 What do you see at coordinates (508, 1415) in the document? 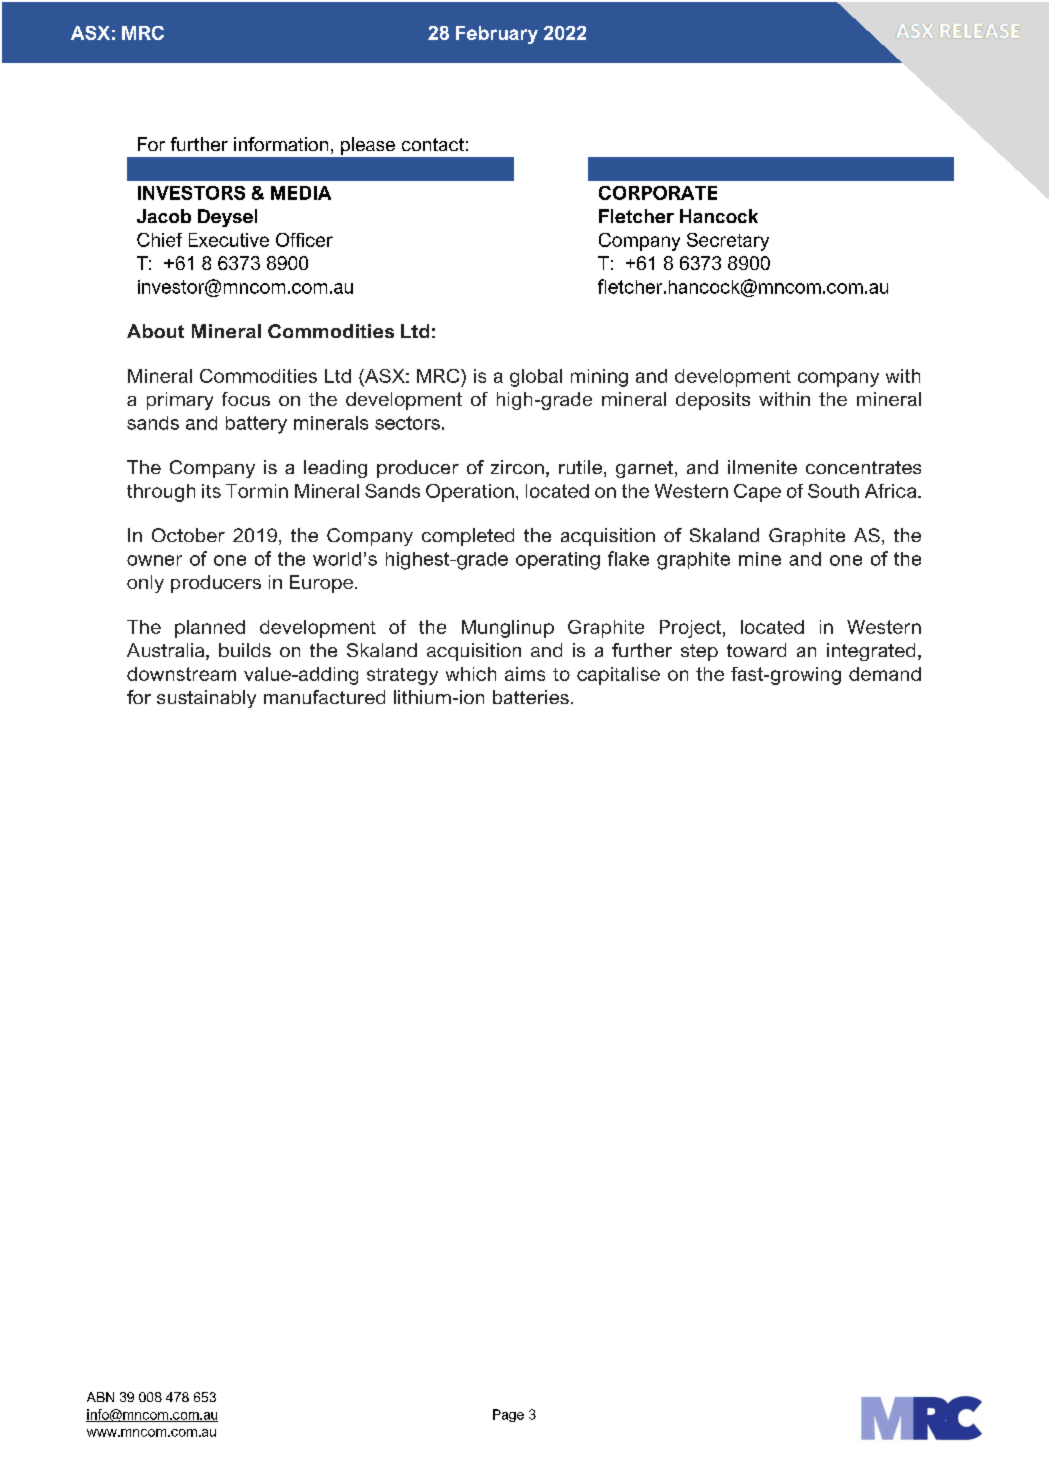
I see `Page` at bounding box center [508, 1415].
